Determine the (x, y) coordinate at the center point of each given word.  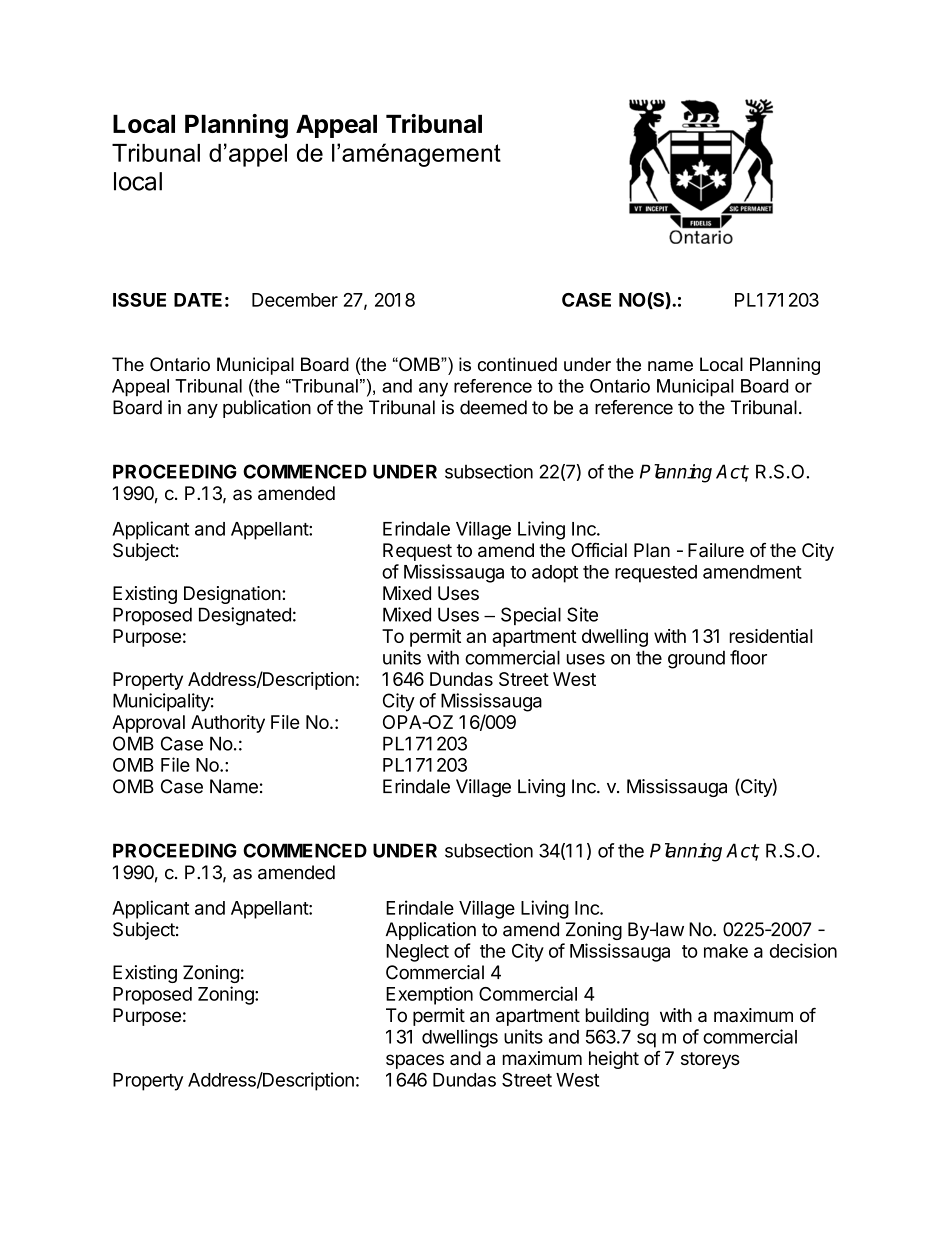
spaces (415, 1061)
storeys (710, 1060)
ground (696, 659)
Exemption (429, 995)
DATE (198, 300)
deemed (493, 407)
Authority (228, 724)
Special (531, 616)
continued (517, 364)
